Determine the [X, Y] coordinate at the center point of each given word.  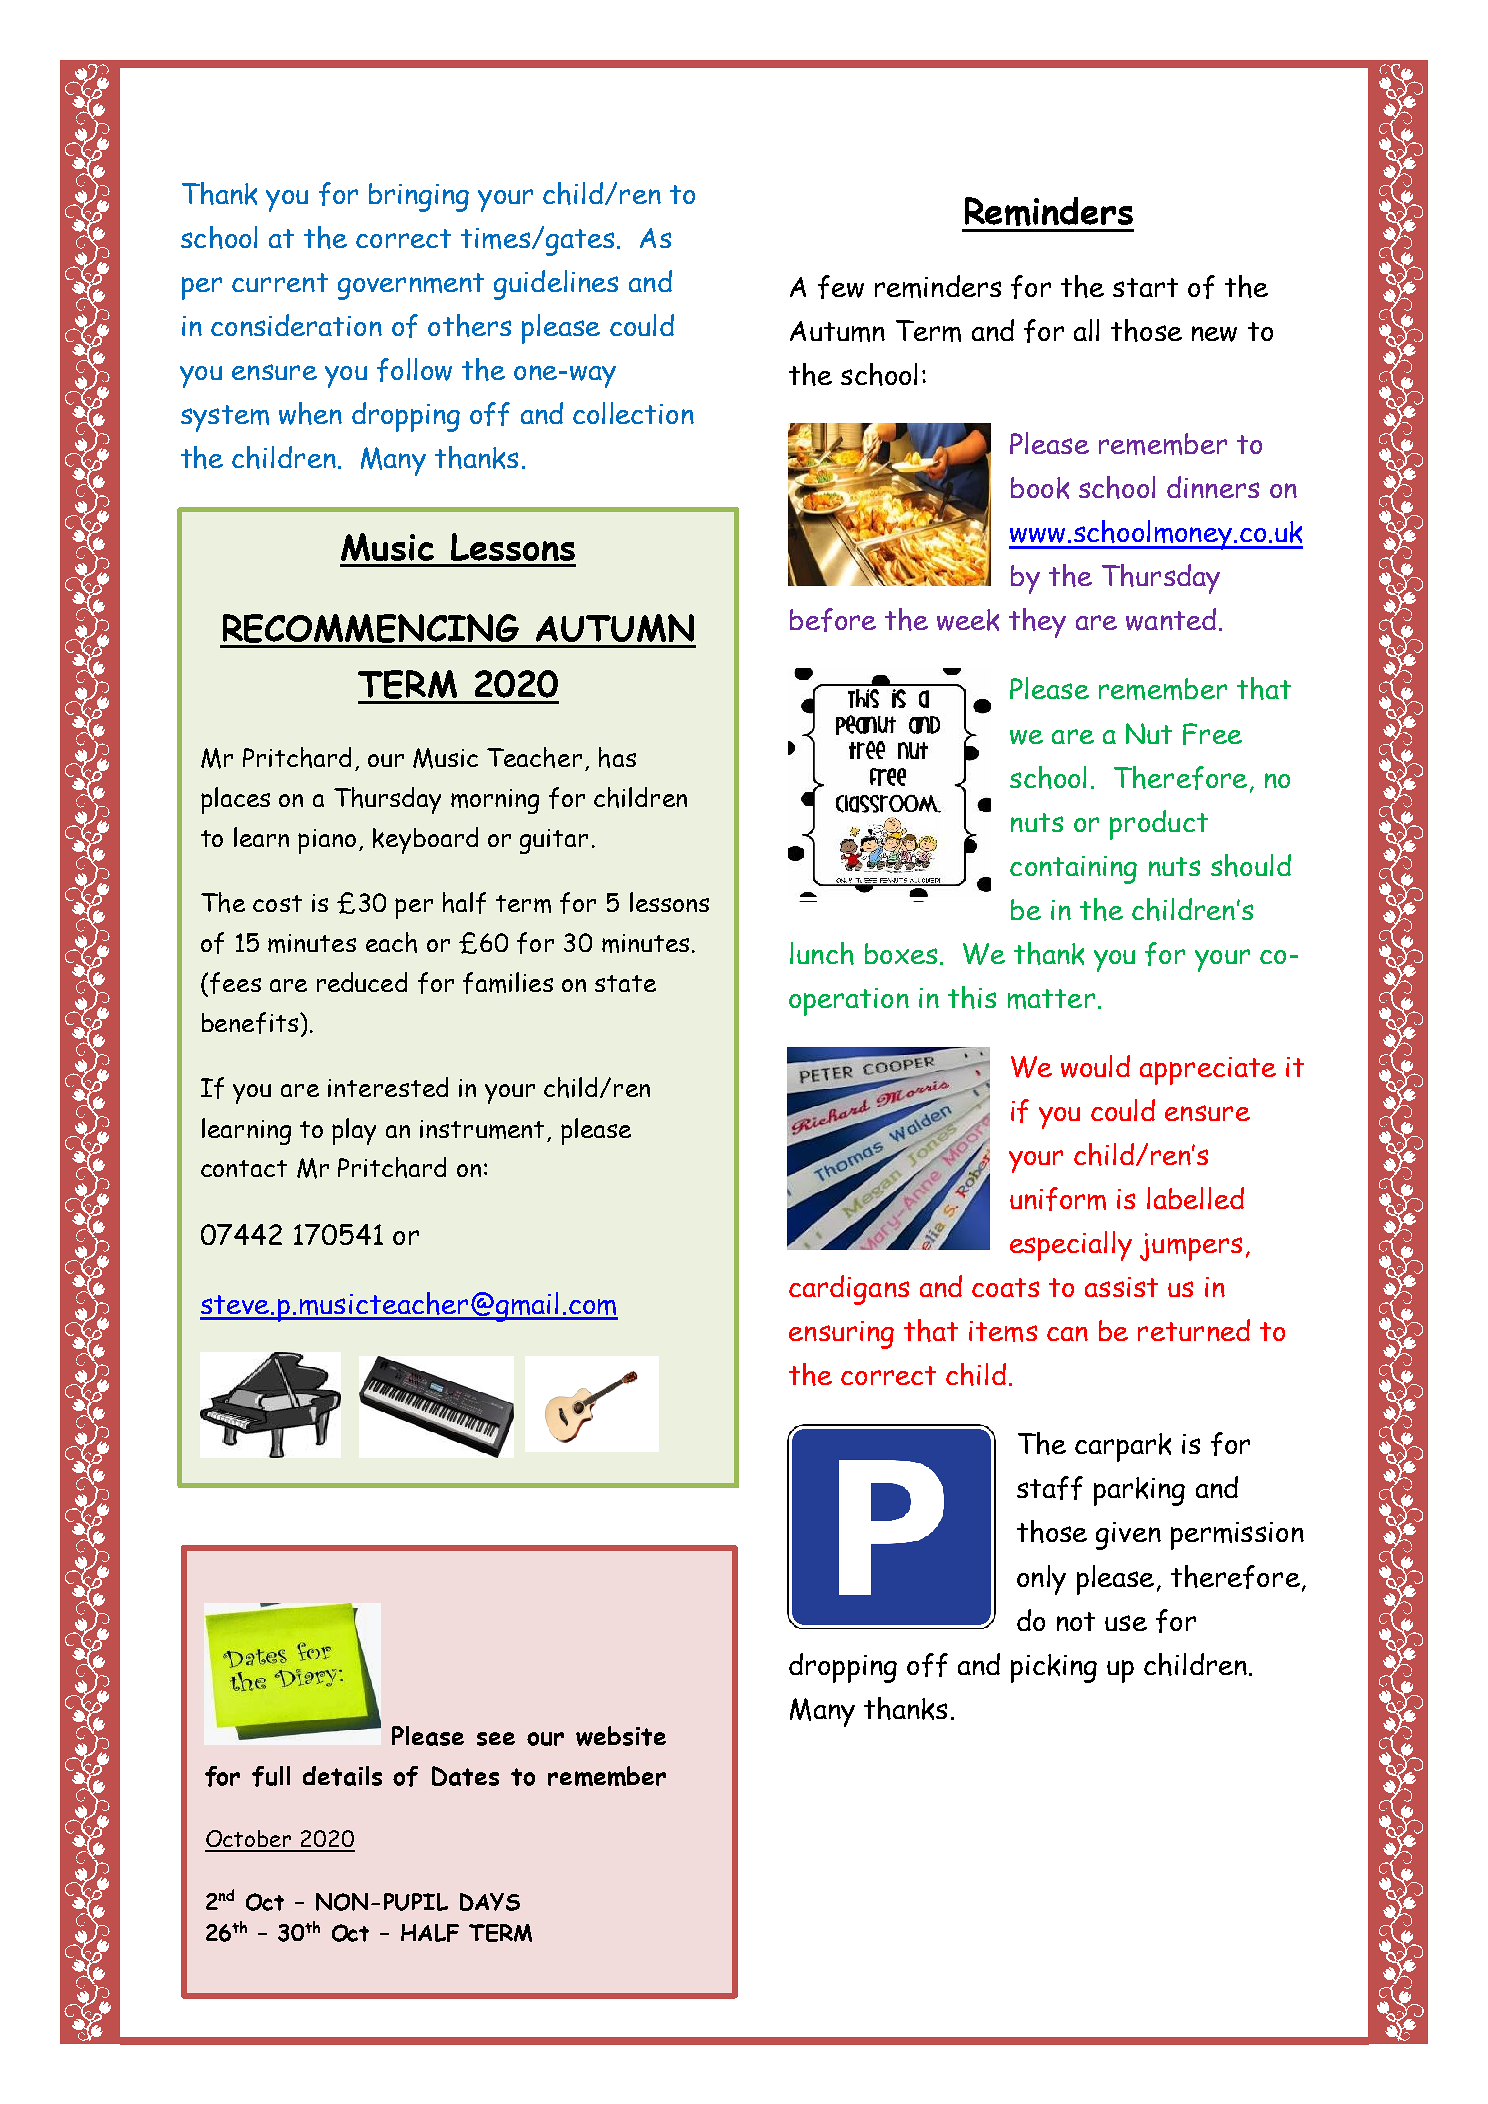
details [342, 1776]
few [841, 287]
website [621, 1736]
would [1095, 1066]
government [411, 286]
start [1145, 287]
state [625, 983]
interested [388, 1087]
